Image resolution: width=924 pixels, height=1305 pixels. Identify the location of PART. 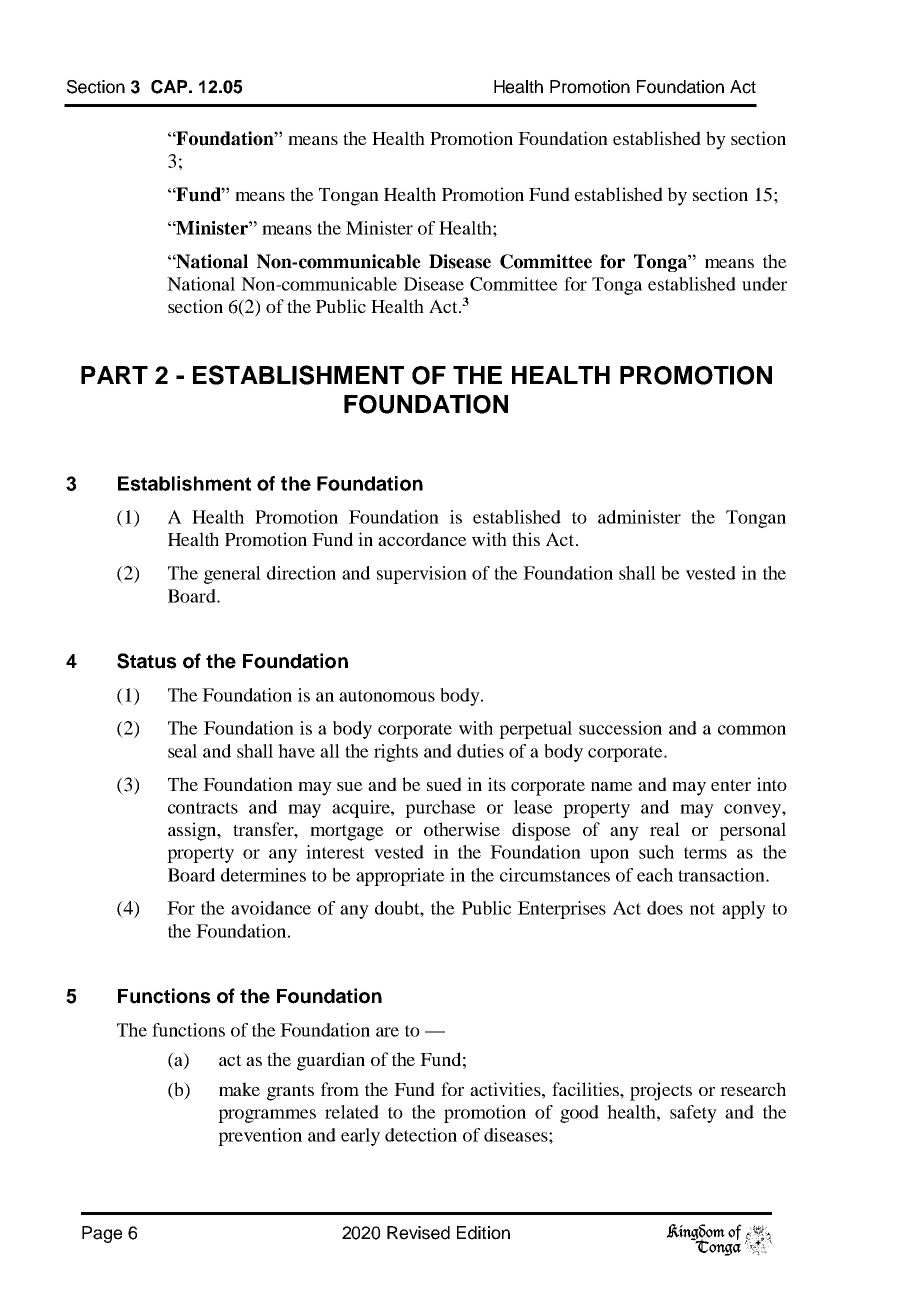
(114, 375).
